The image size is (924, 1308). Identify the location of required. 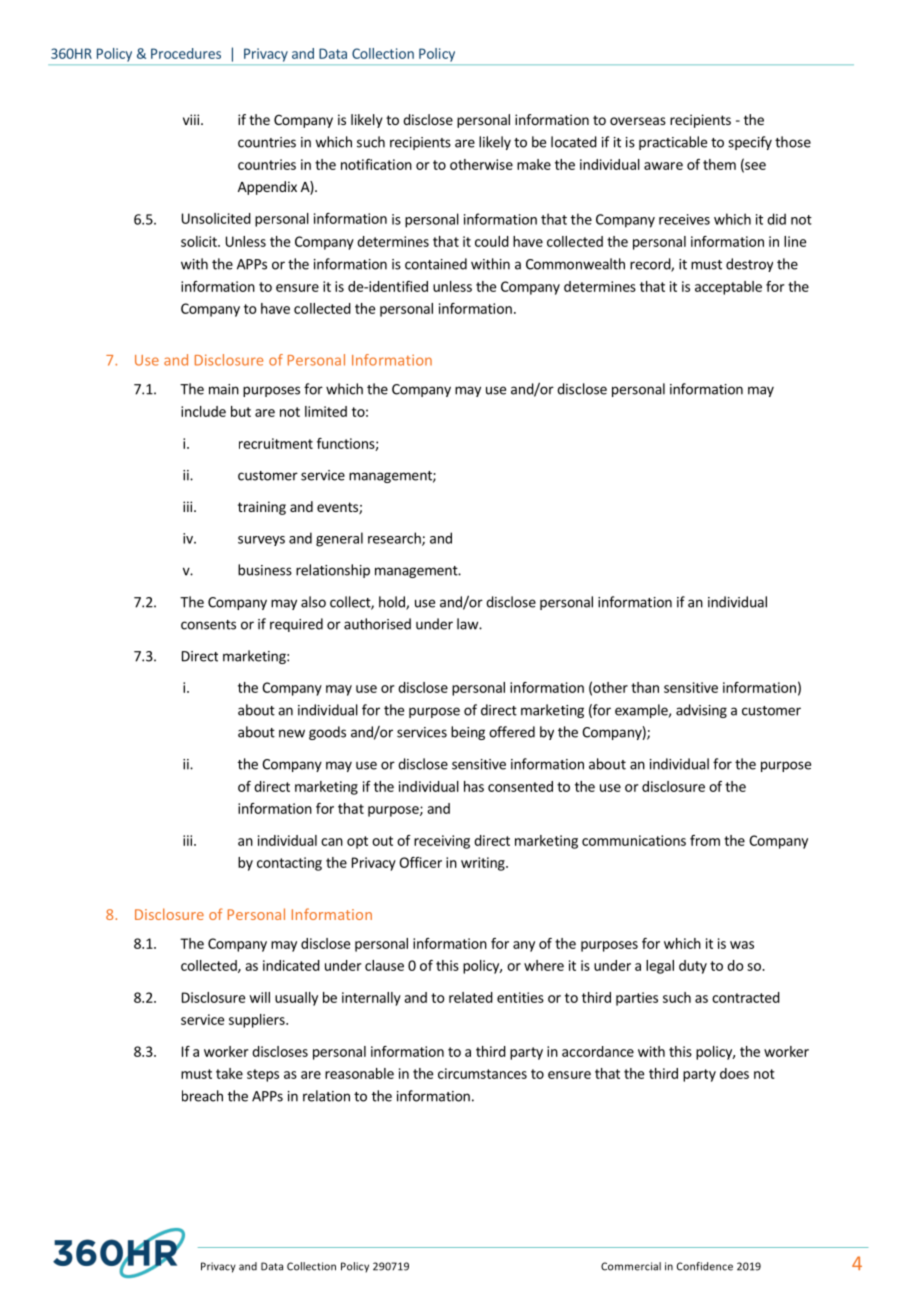
(296, 625).
